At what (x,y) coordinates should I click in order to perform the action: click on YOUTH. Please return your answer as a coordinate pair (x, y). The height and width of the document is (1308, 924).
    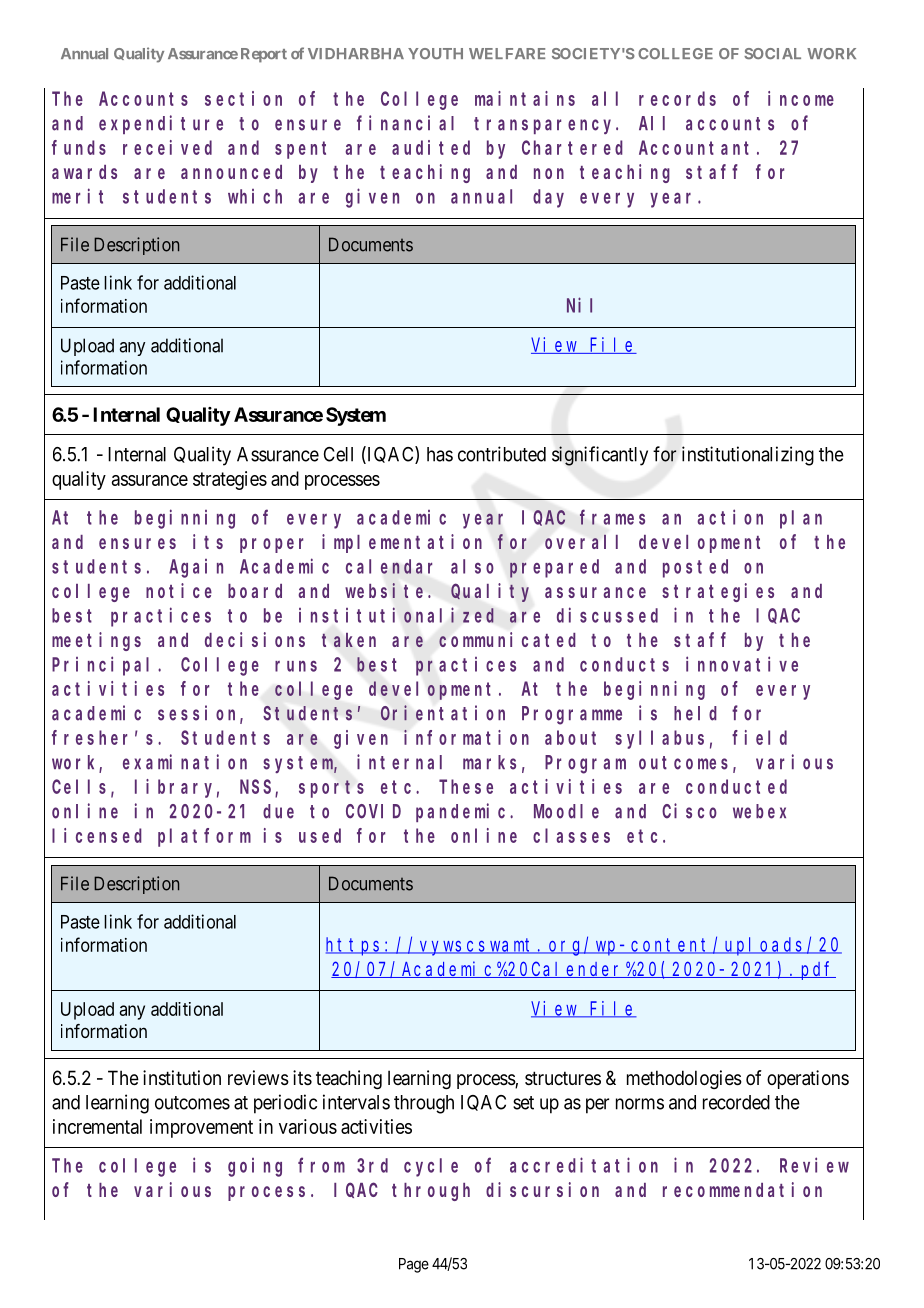
    Looking at the image, I should click on (435, 53).
